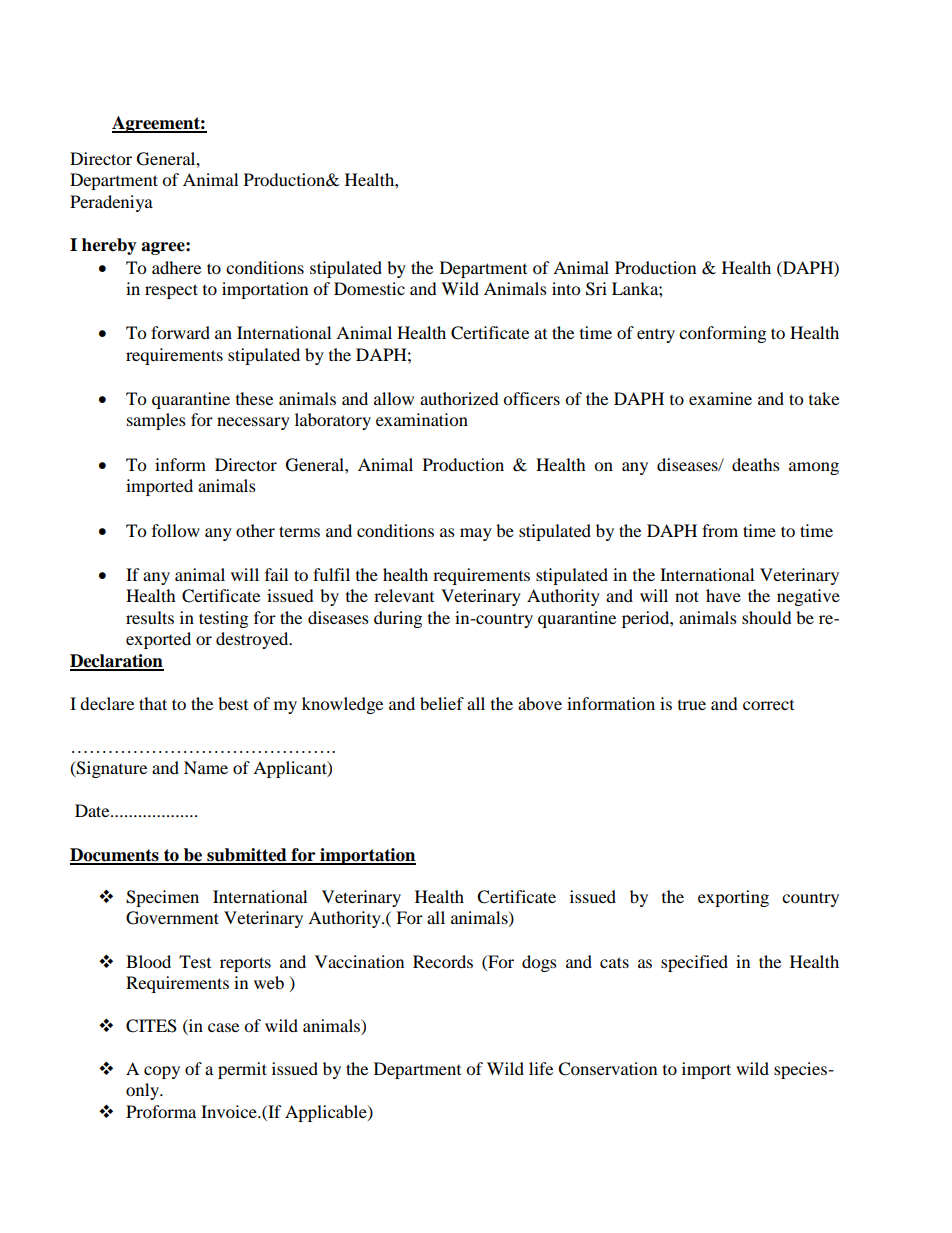 This document has height=1233, width=952. I want to click on Domestic, so click(369, 288).
